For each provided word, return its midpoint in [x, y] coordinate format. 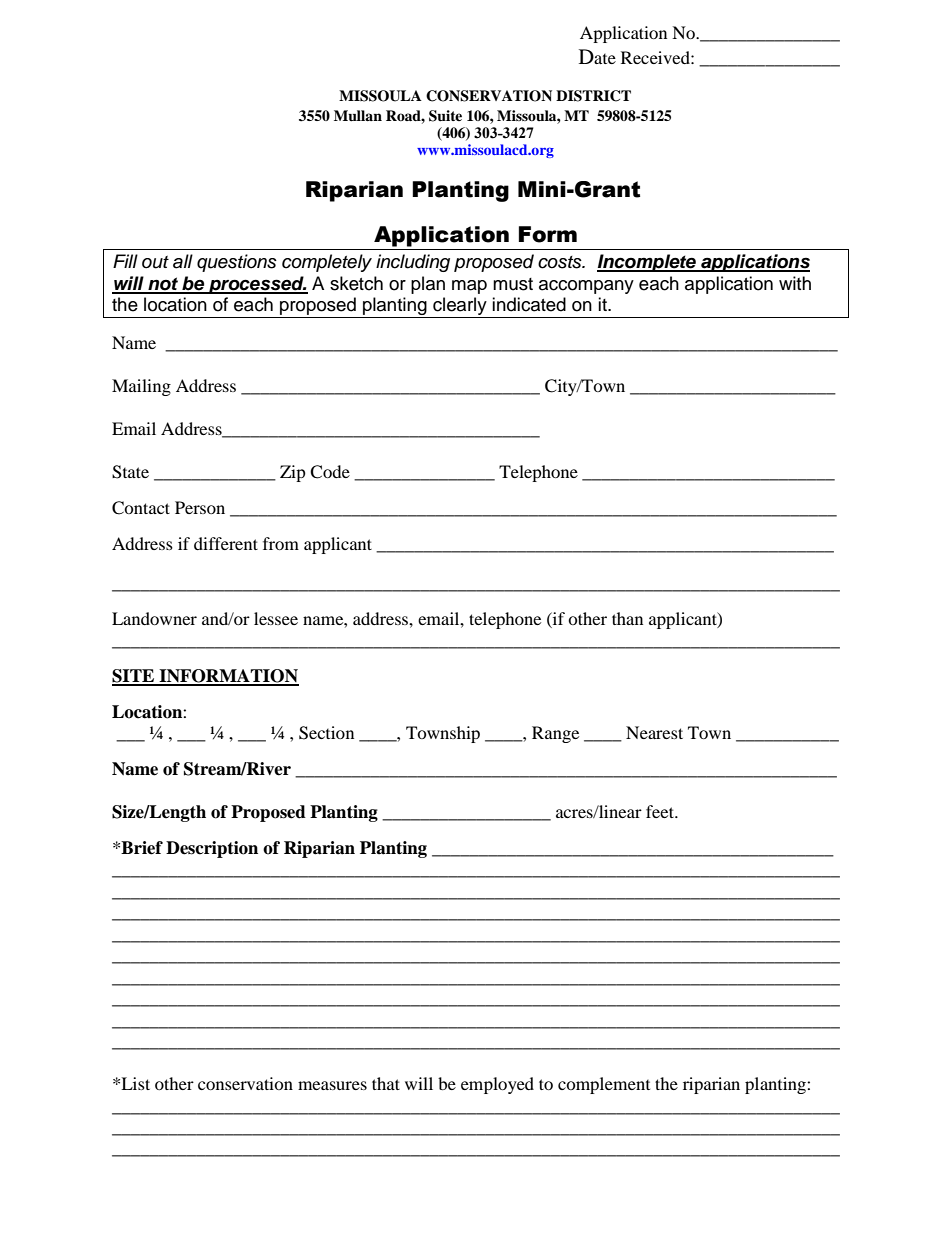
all [183, 261]
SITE [134, 677]
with [795, 283]
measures [332, 1085]
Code [330, 472]
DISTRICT [593, 96]
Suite [445, 116]
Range [555, 734]
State [130, 472]
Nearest [654, 732]
